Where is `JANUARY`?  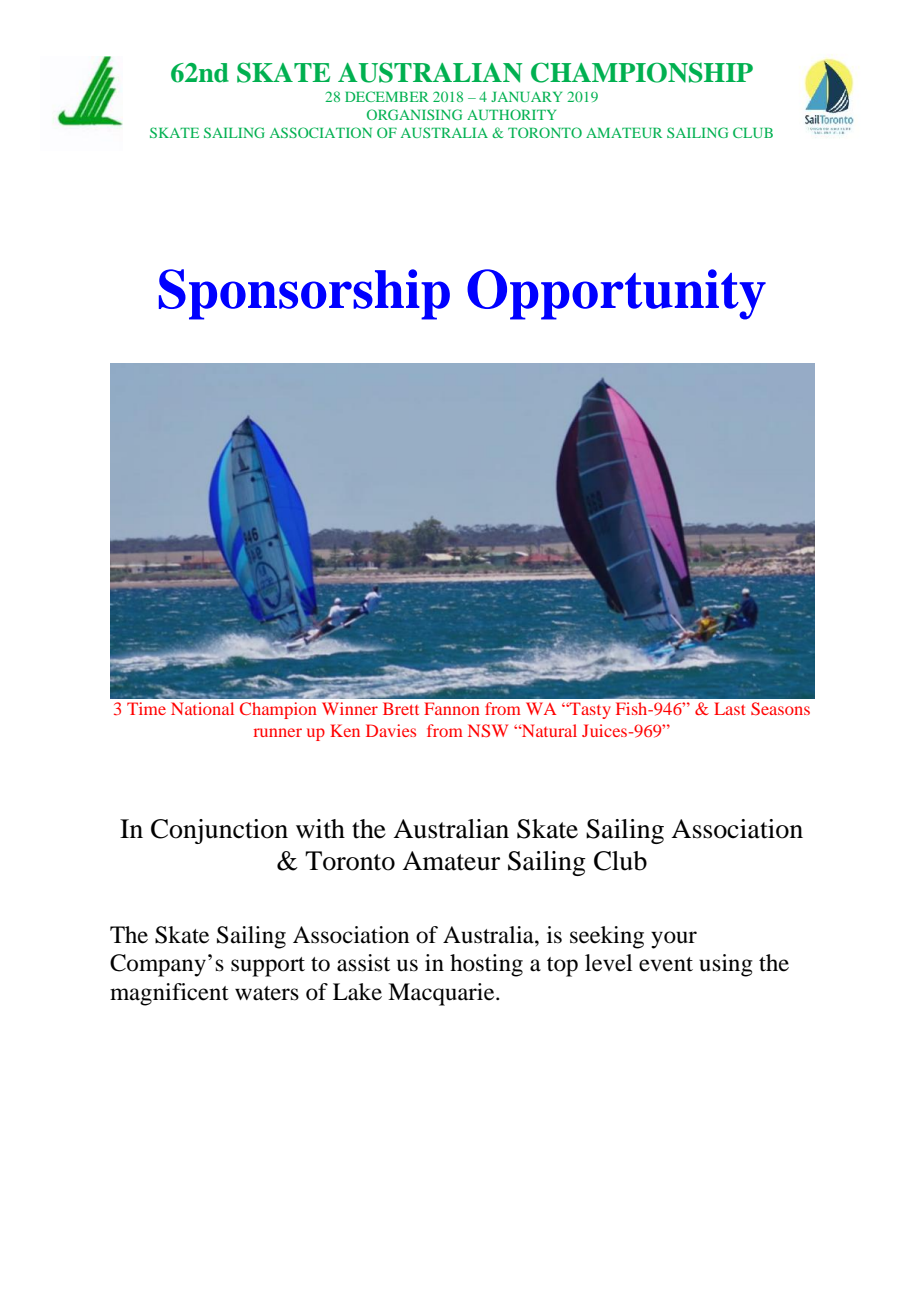
JANUARY is located at coordinates (526, 96).
